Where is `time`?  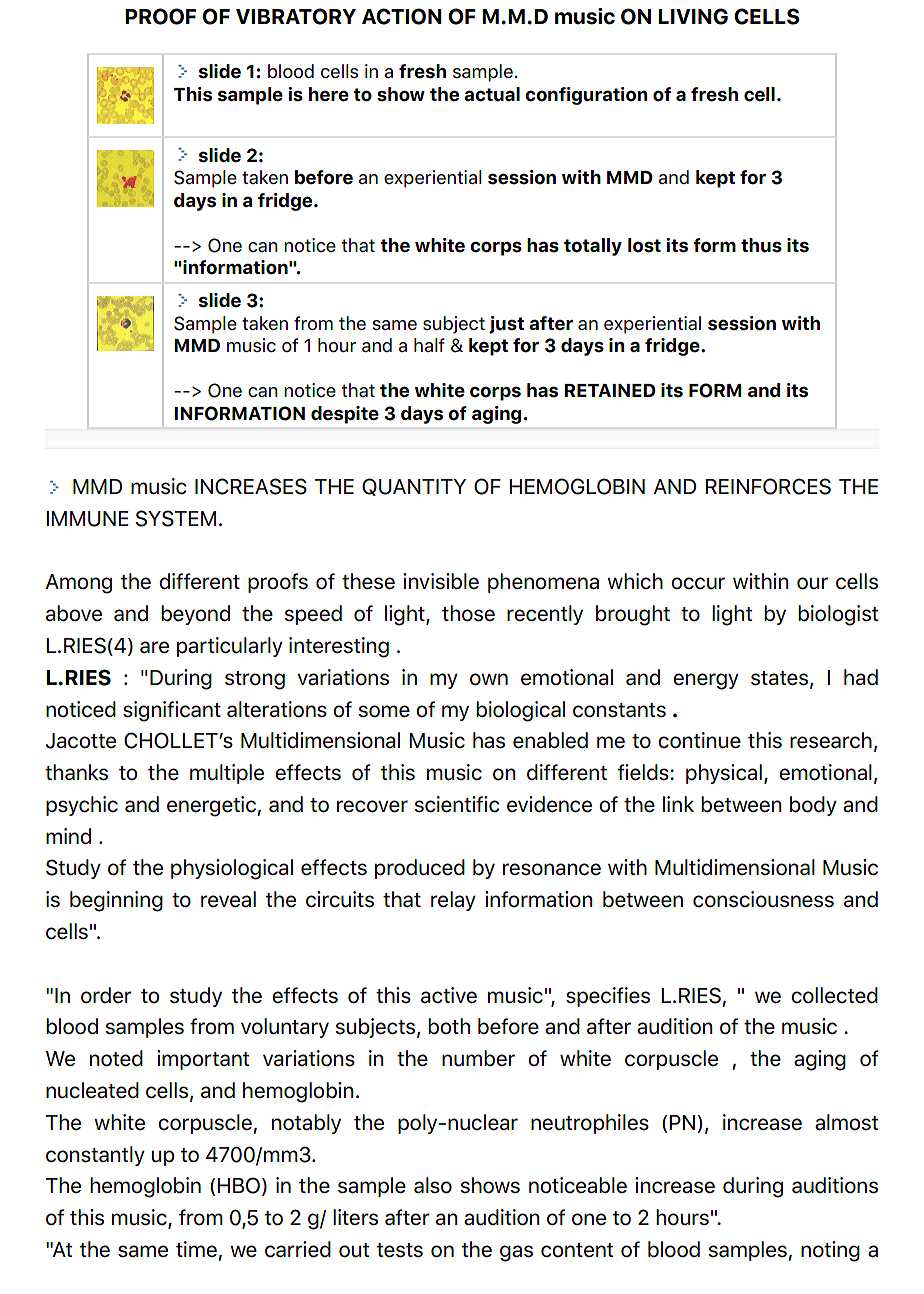 time is located at coordinates (196, 1249).
